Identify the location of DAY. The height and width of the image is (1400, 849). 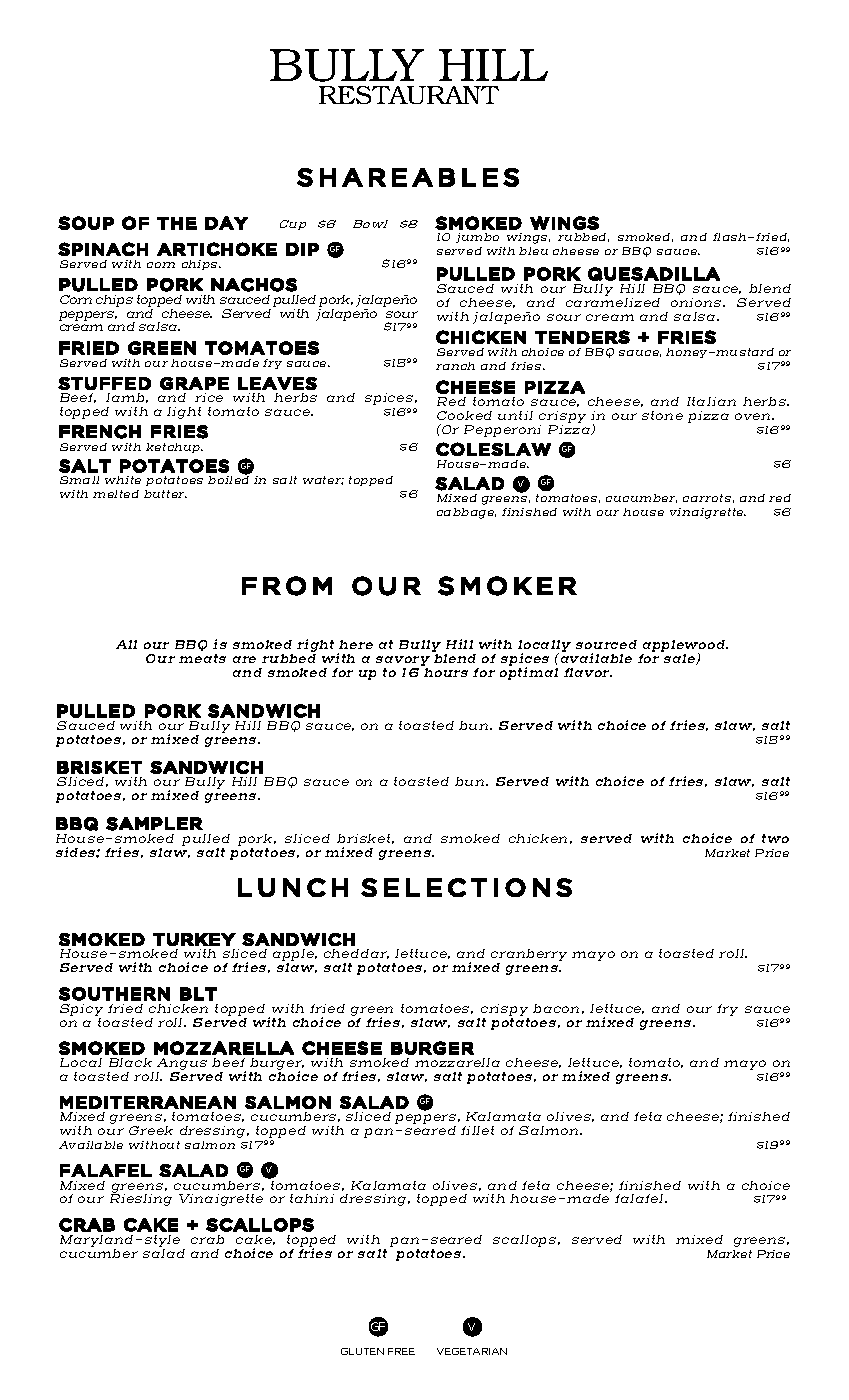
(226, 223).
